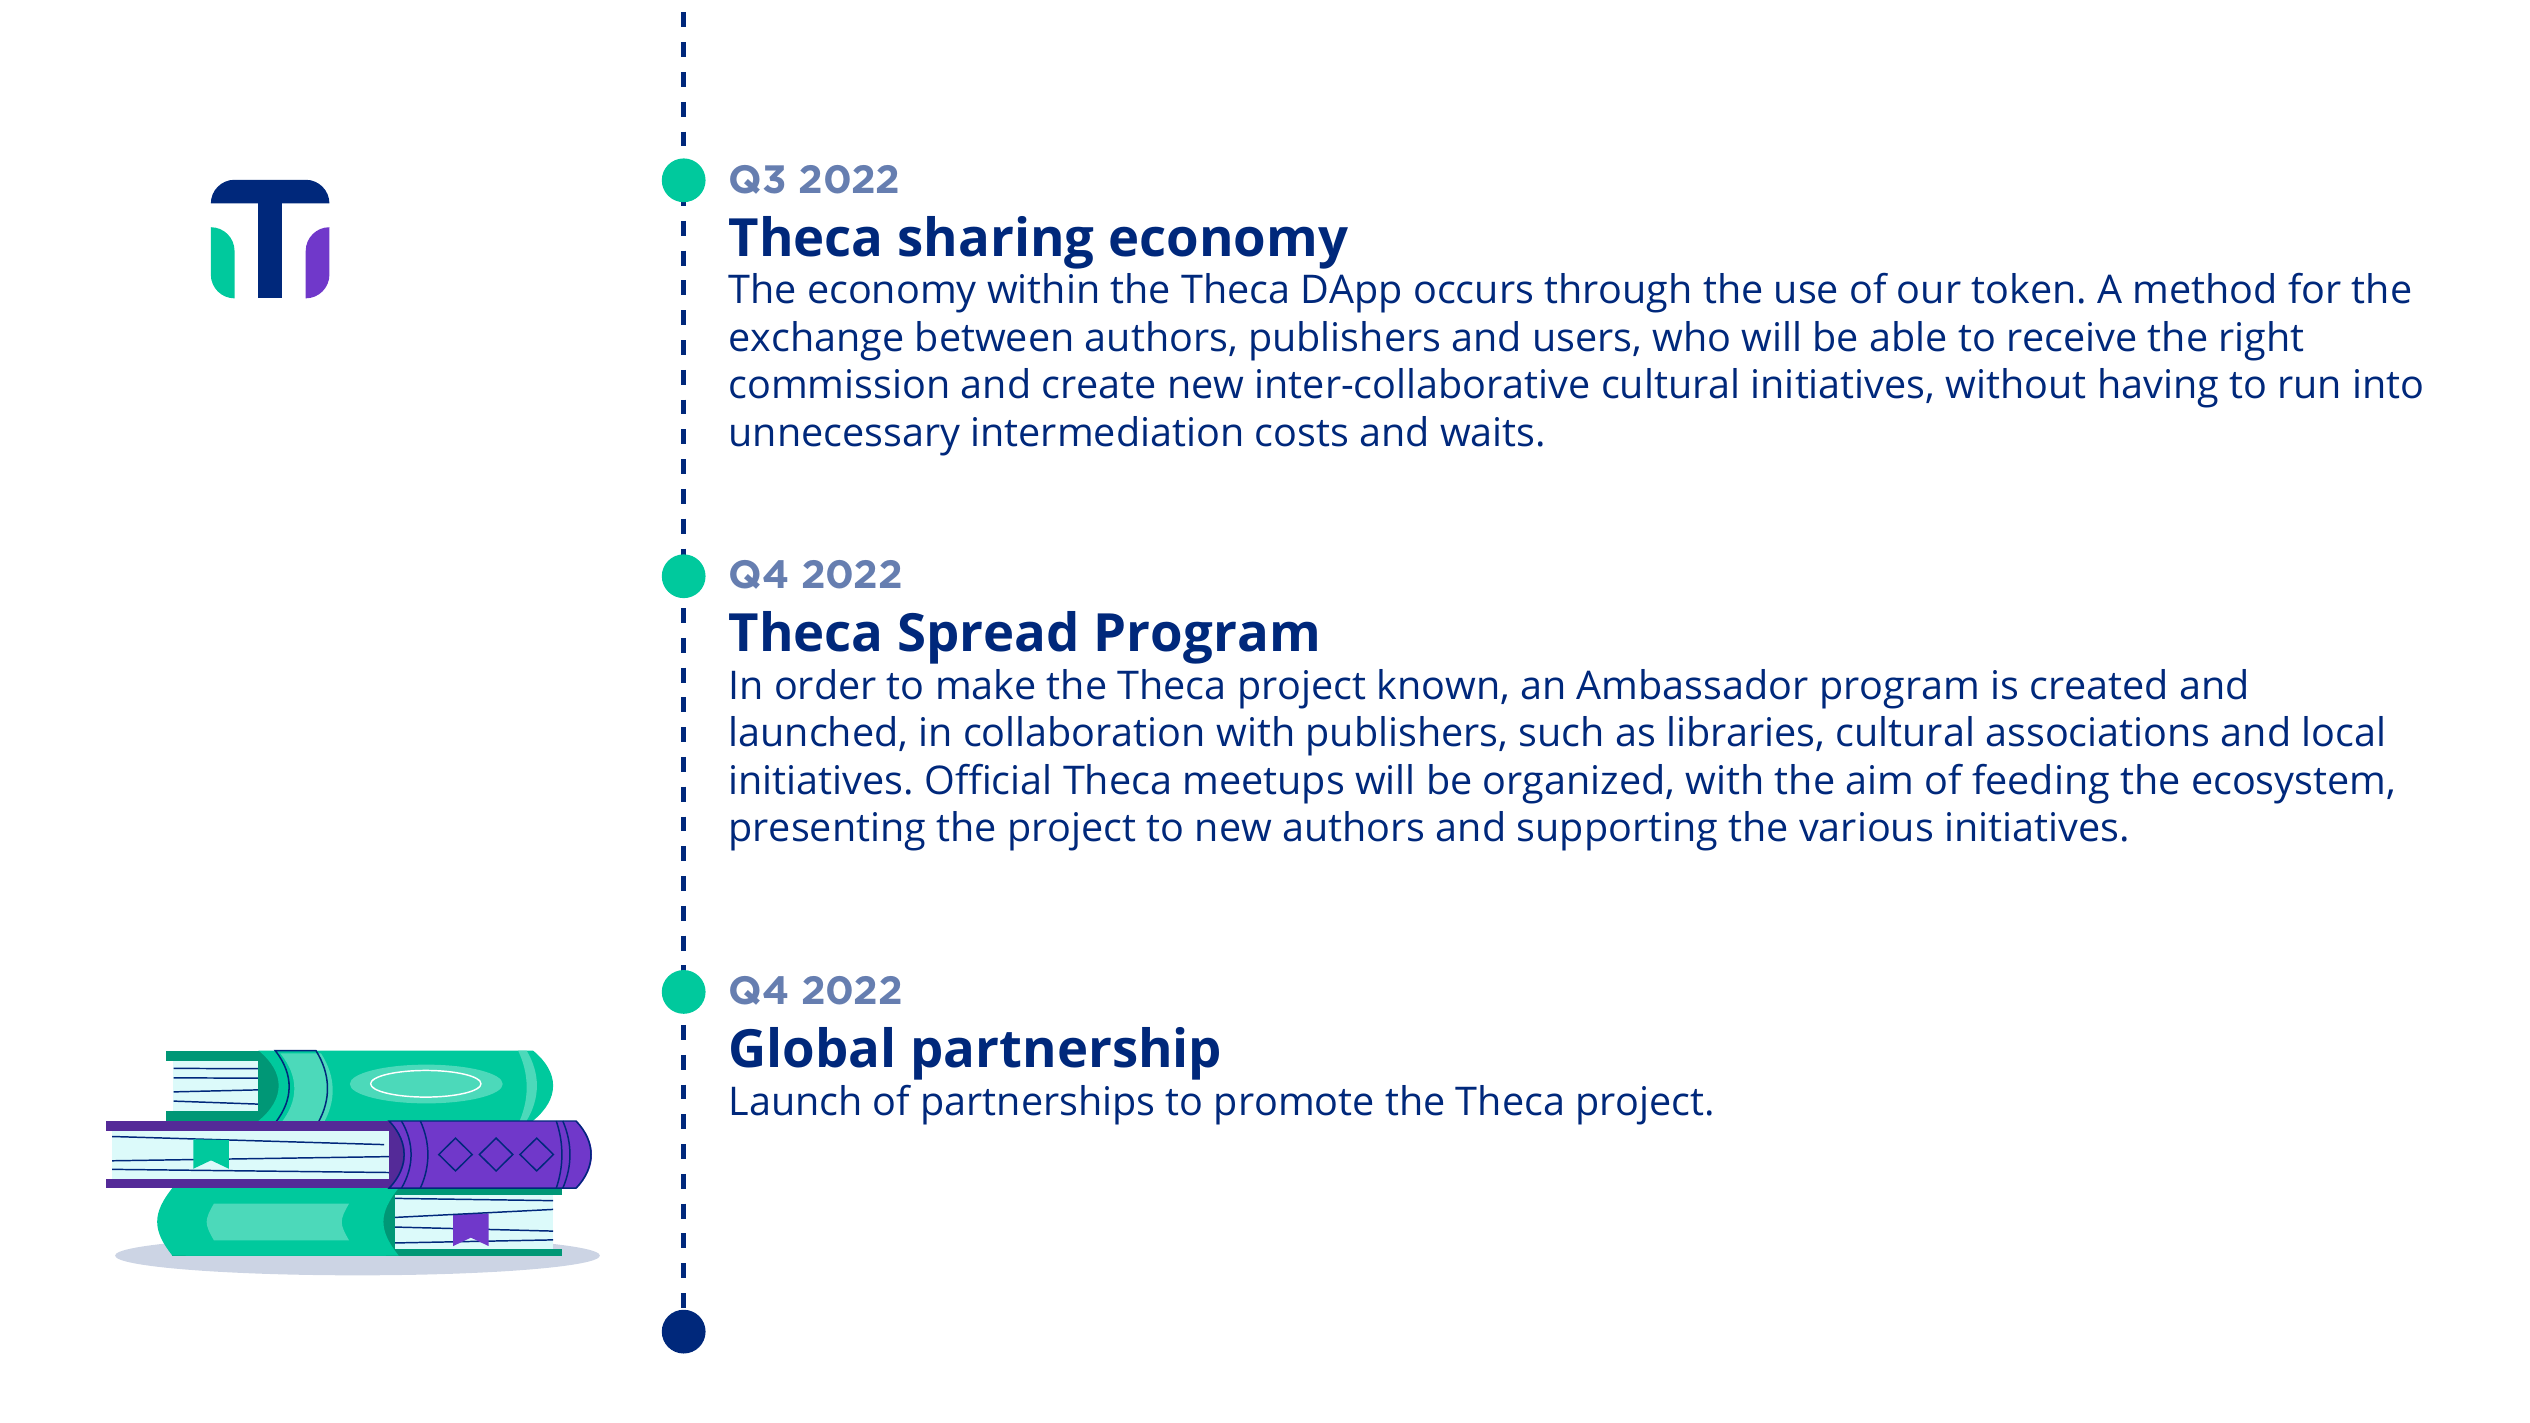 The height and width of the document is (1423, 2530). I want to click on various, so click(1865, 827).
